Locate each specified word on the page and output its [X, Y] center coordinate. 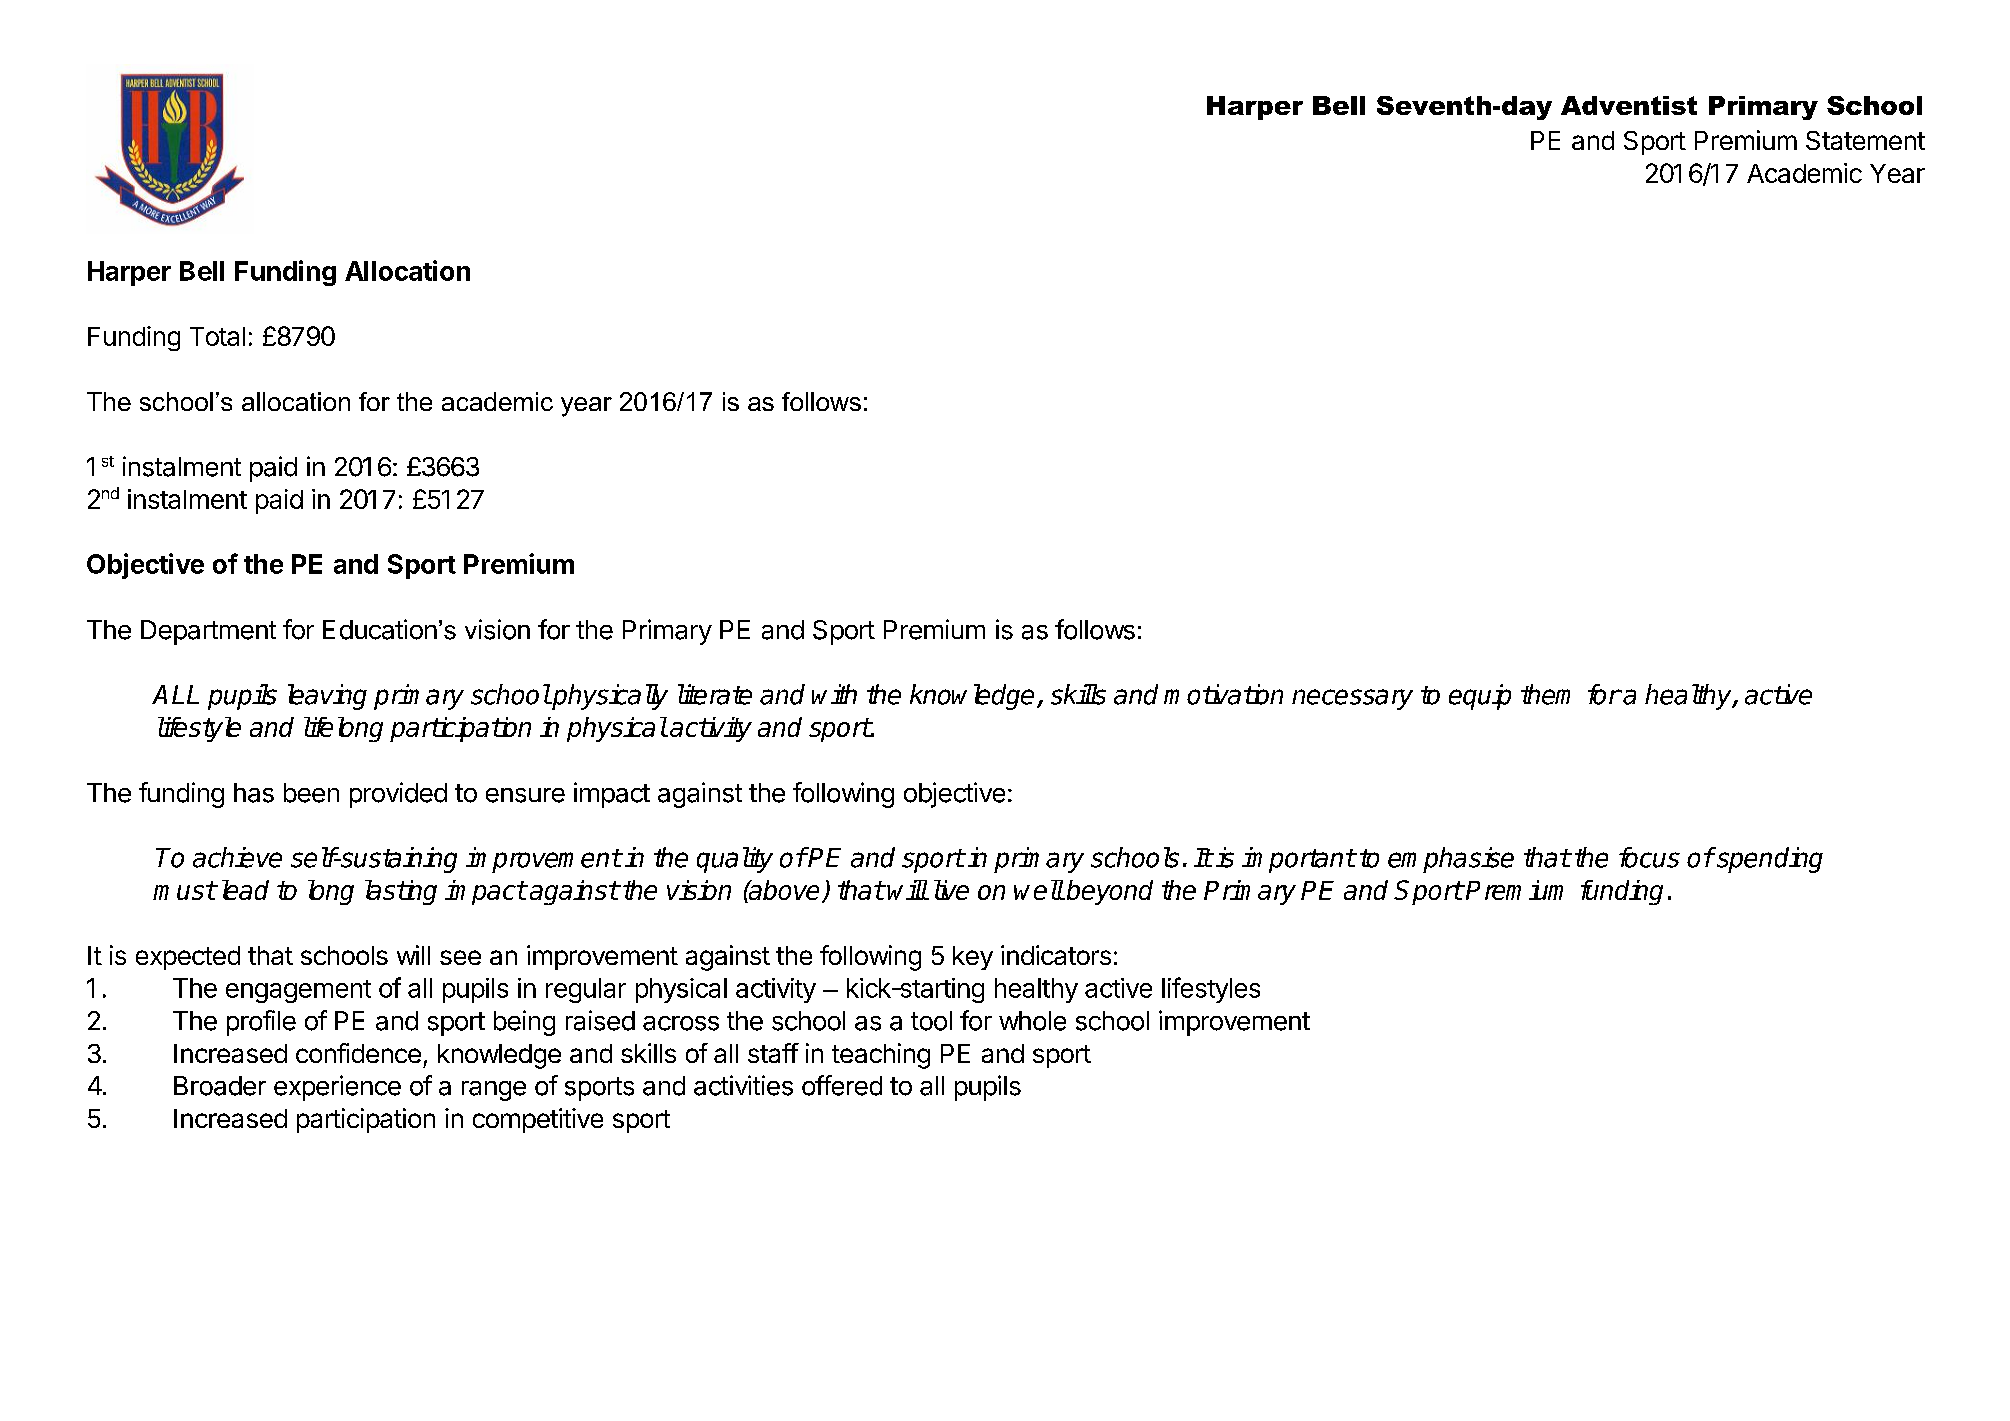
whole [1032, 1021]
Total [217, 336]
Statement [1865, 140]
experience [337, 1088]
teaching [881, 1056]
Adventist [1629, 105]
